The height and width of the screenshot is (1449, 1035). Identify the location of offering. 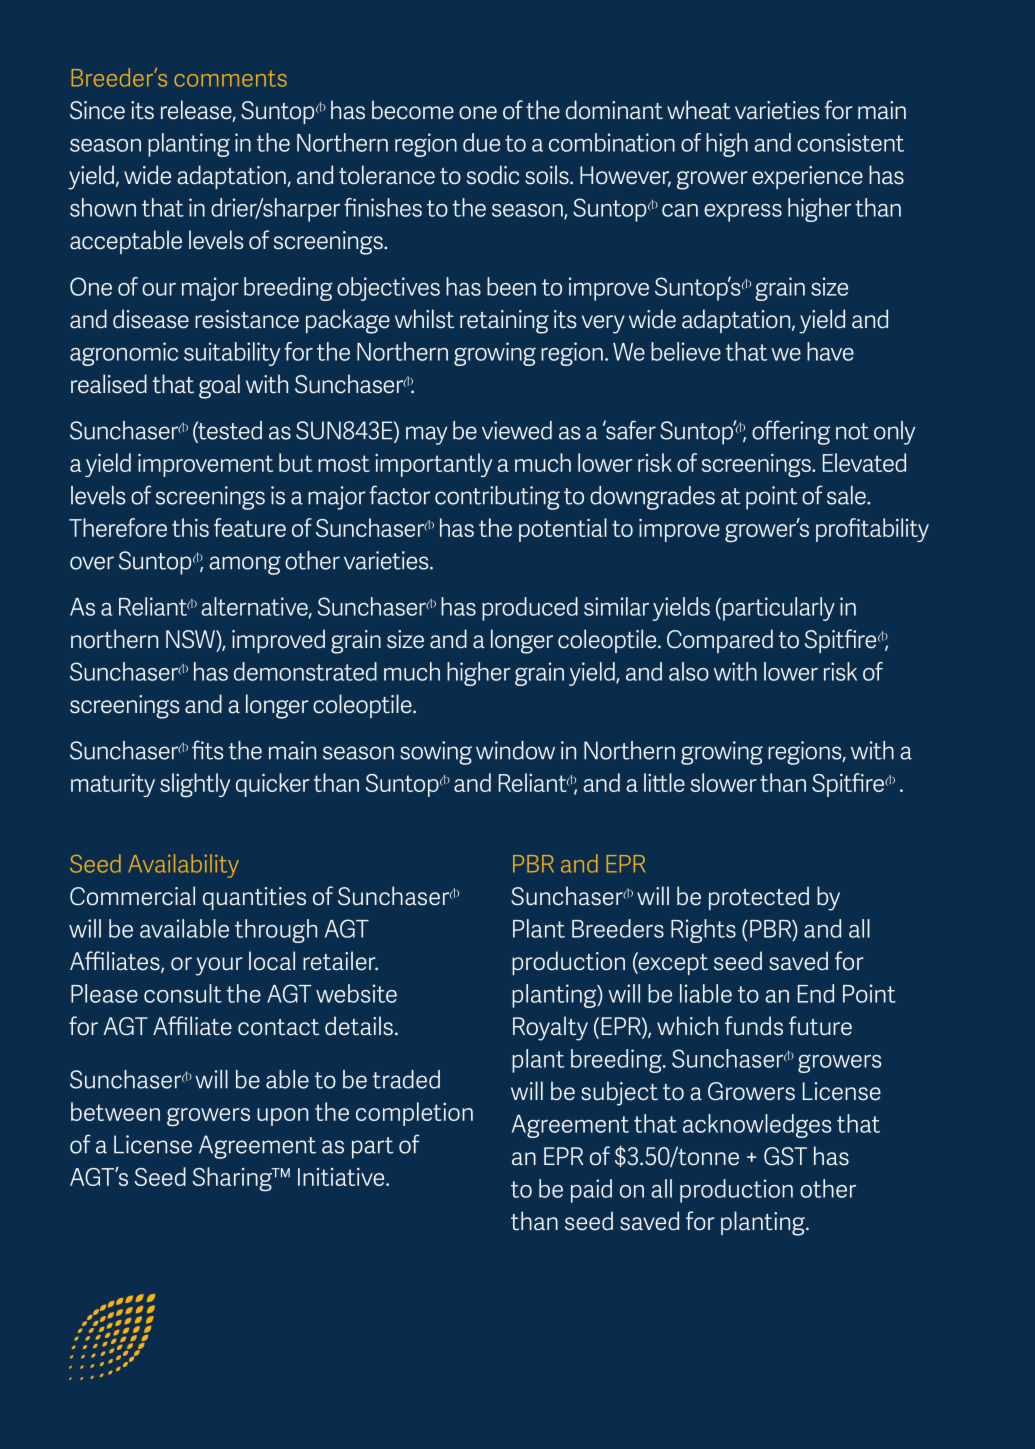
(791, 432).
